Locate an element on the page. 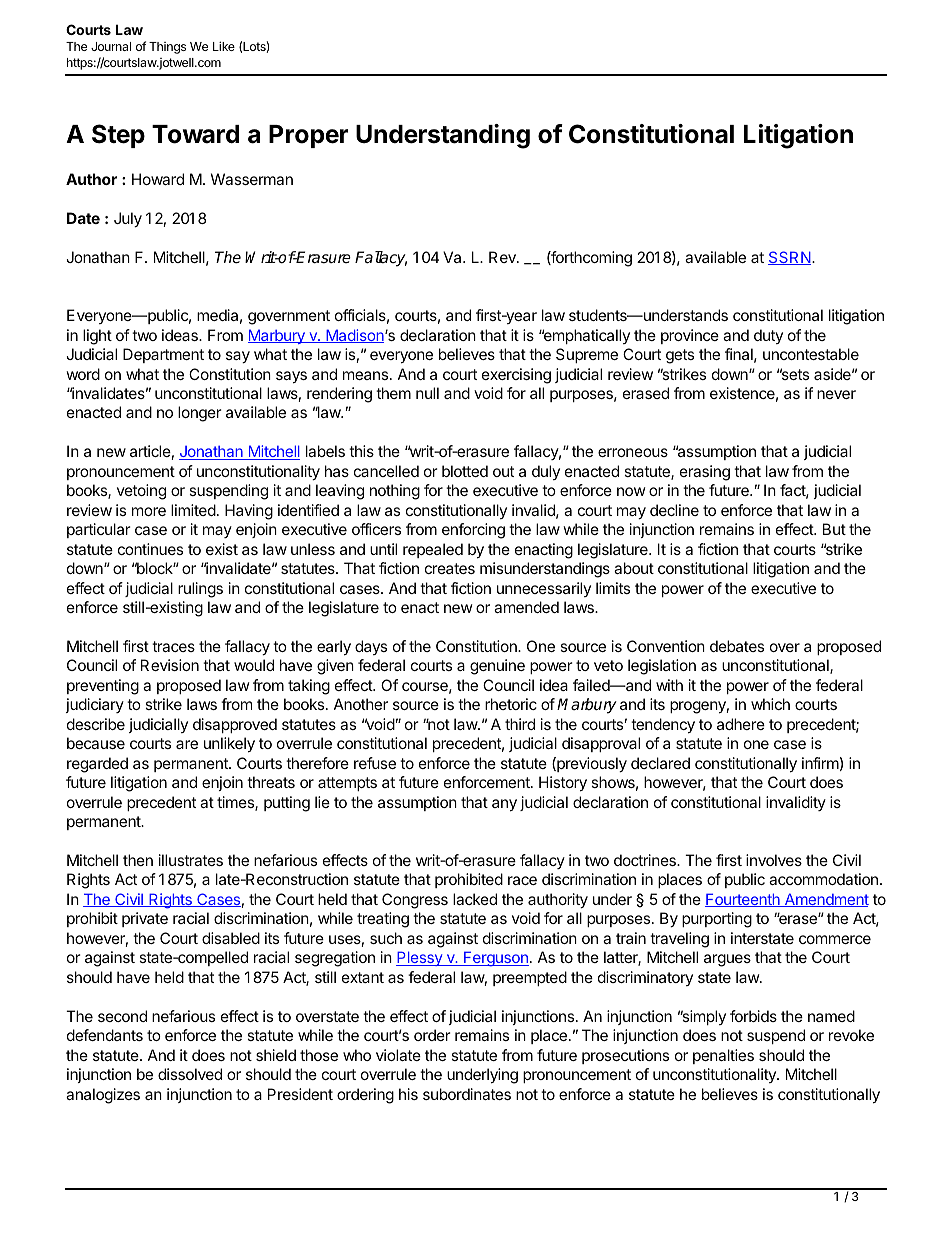 The image size is (952, 1233). creates is located at coordinates (450, 568).
